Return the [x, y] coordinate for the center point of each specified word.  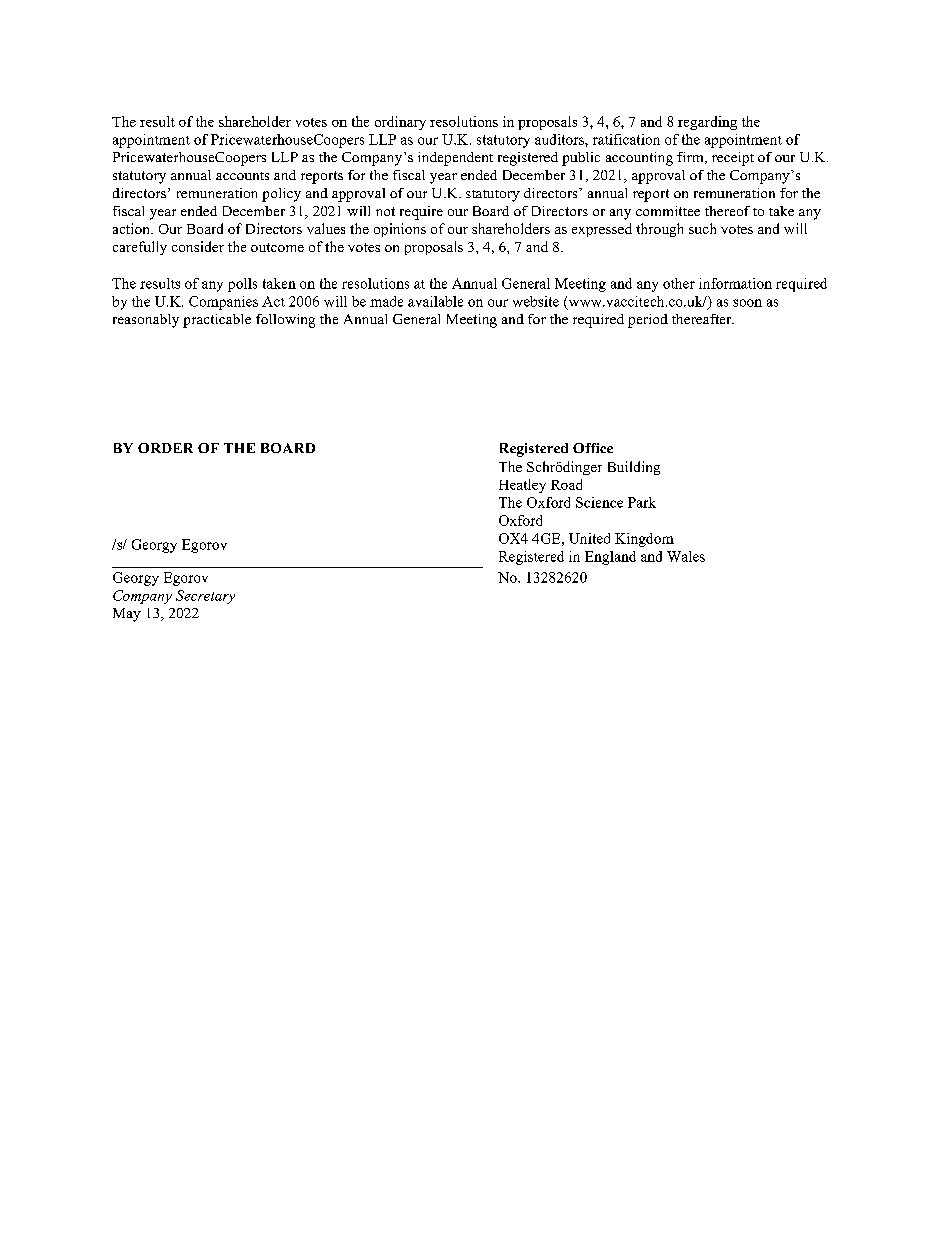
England [610, 558]
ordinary [400, 123]
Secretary [205, 597]
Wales [686, 556]
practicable [217, 321]
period [648, 321]
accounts [242, 176]
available [435, 301]
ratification [626, 139]
